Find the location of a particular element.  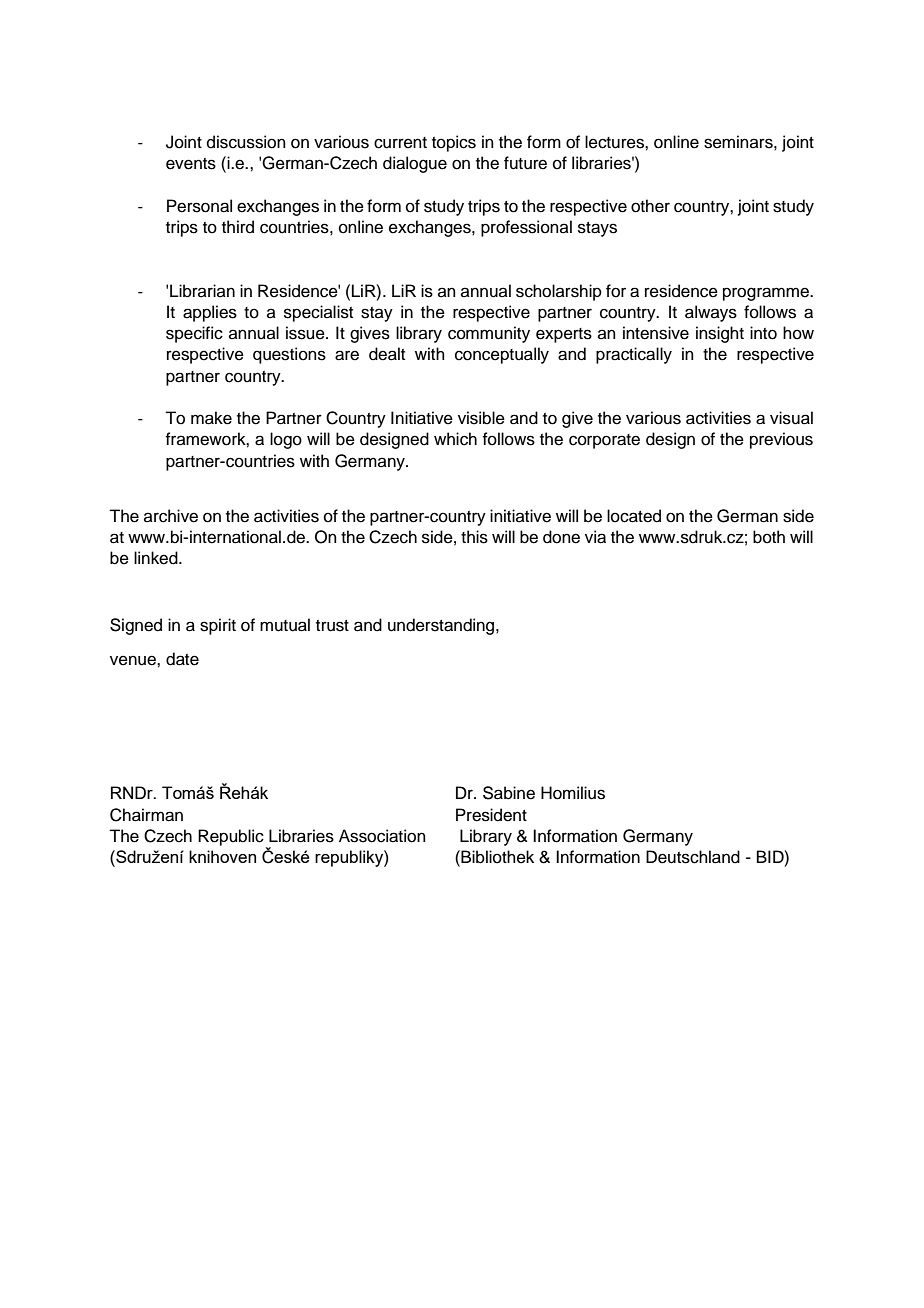

both is located at coordinates (769, 537).
